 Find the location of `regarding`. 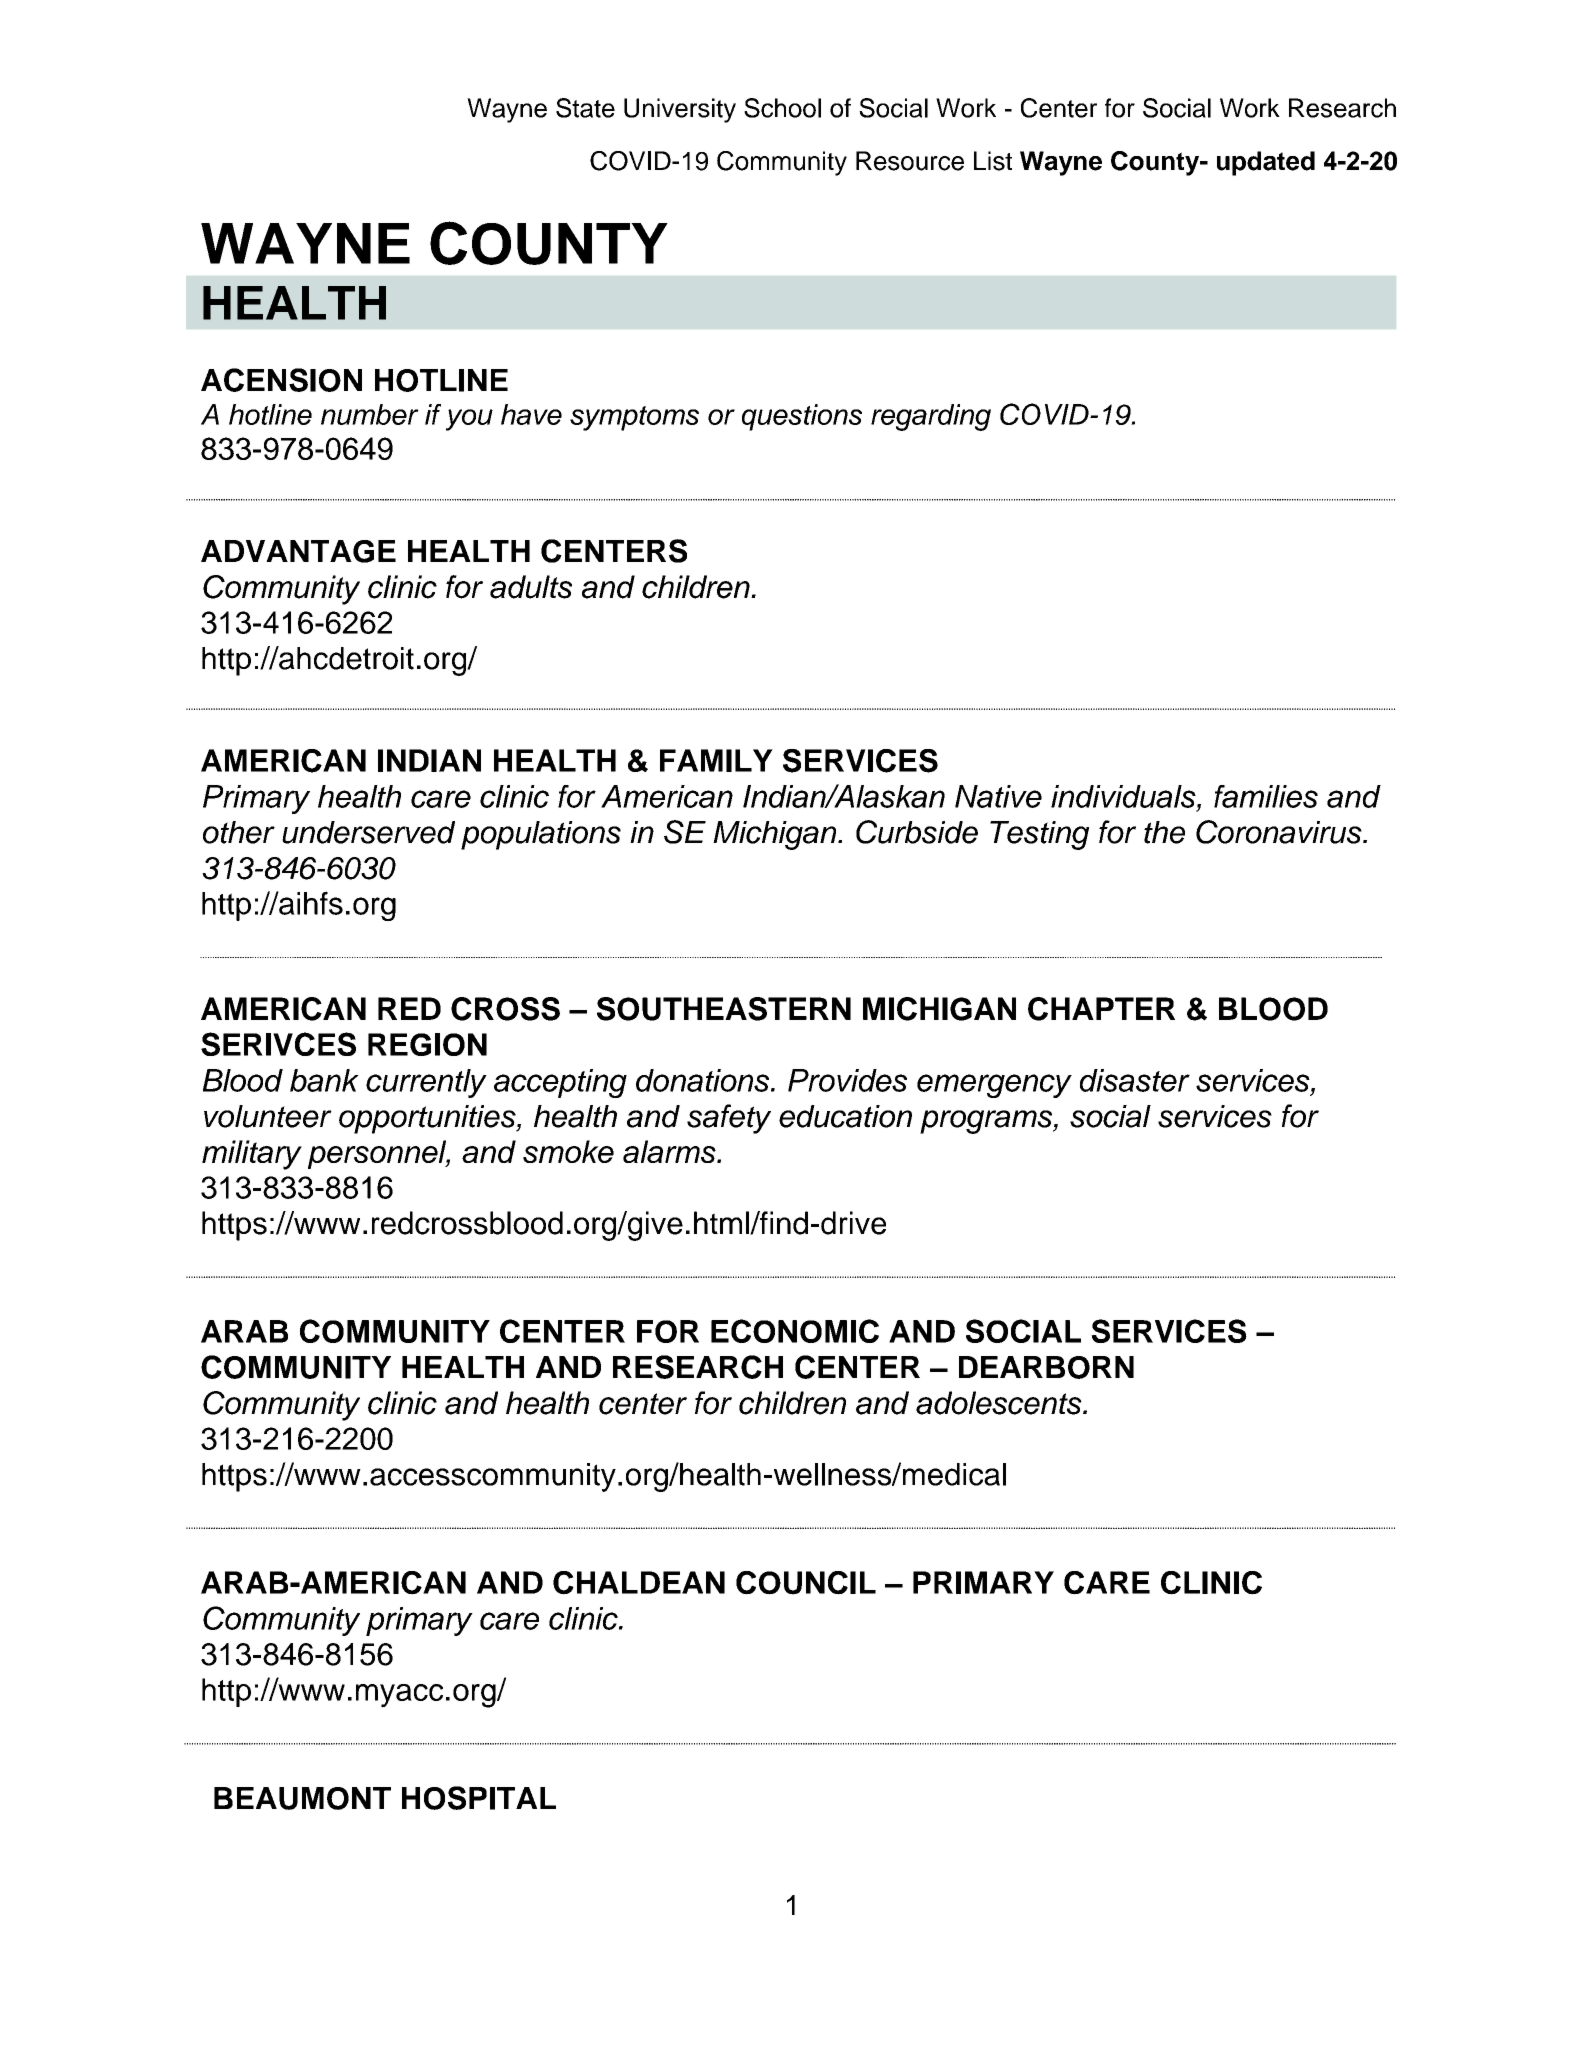

regarding is located at coordinates (931, 417).
